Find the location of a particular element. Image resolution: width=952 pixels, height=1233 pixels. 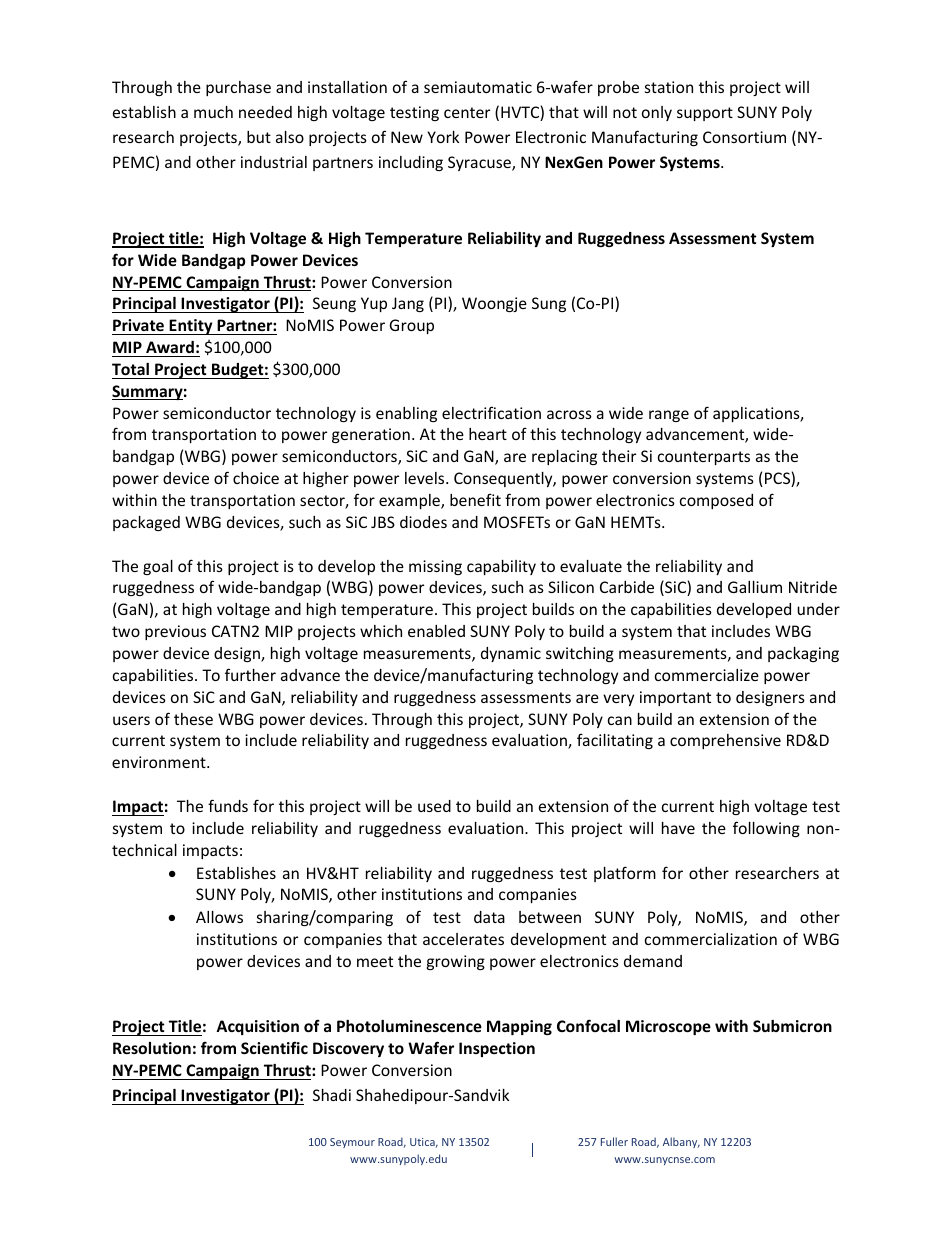

following is located at coordinates (766, 829).
